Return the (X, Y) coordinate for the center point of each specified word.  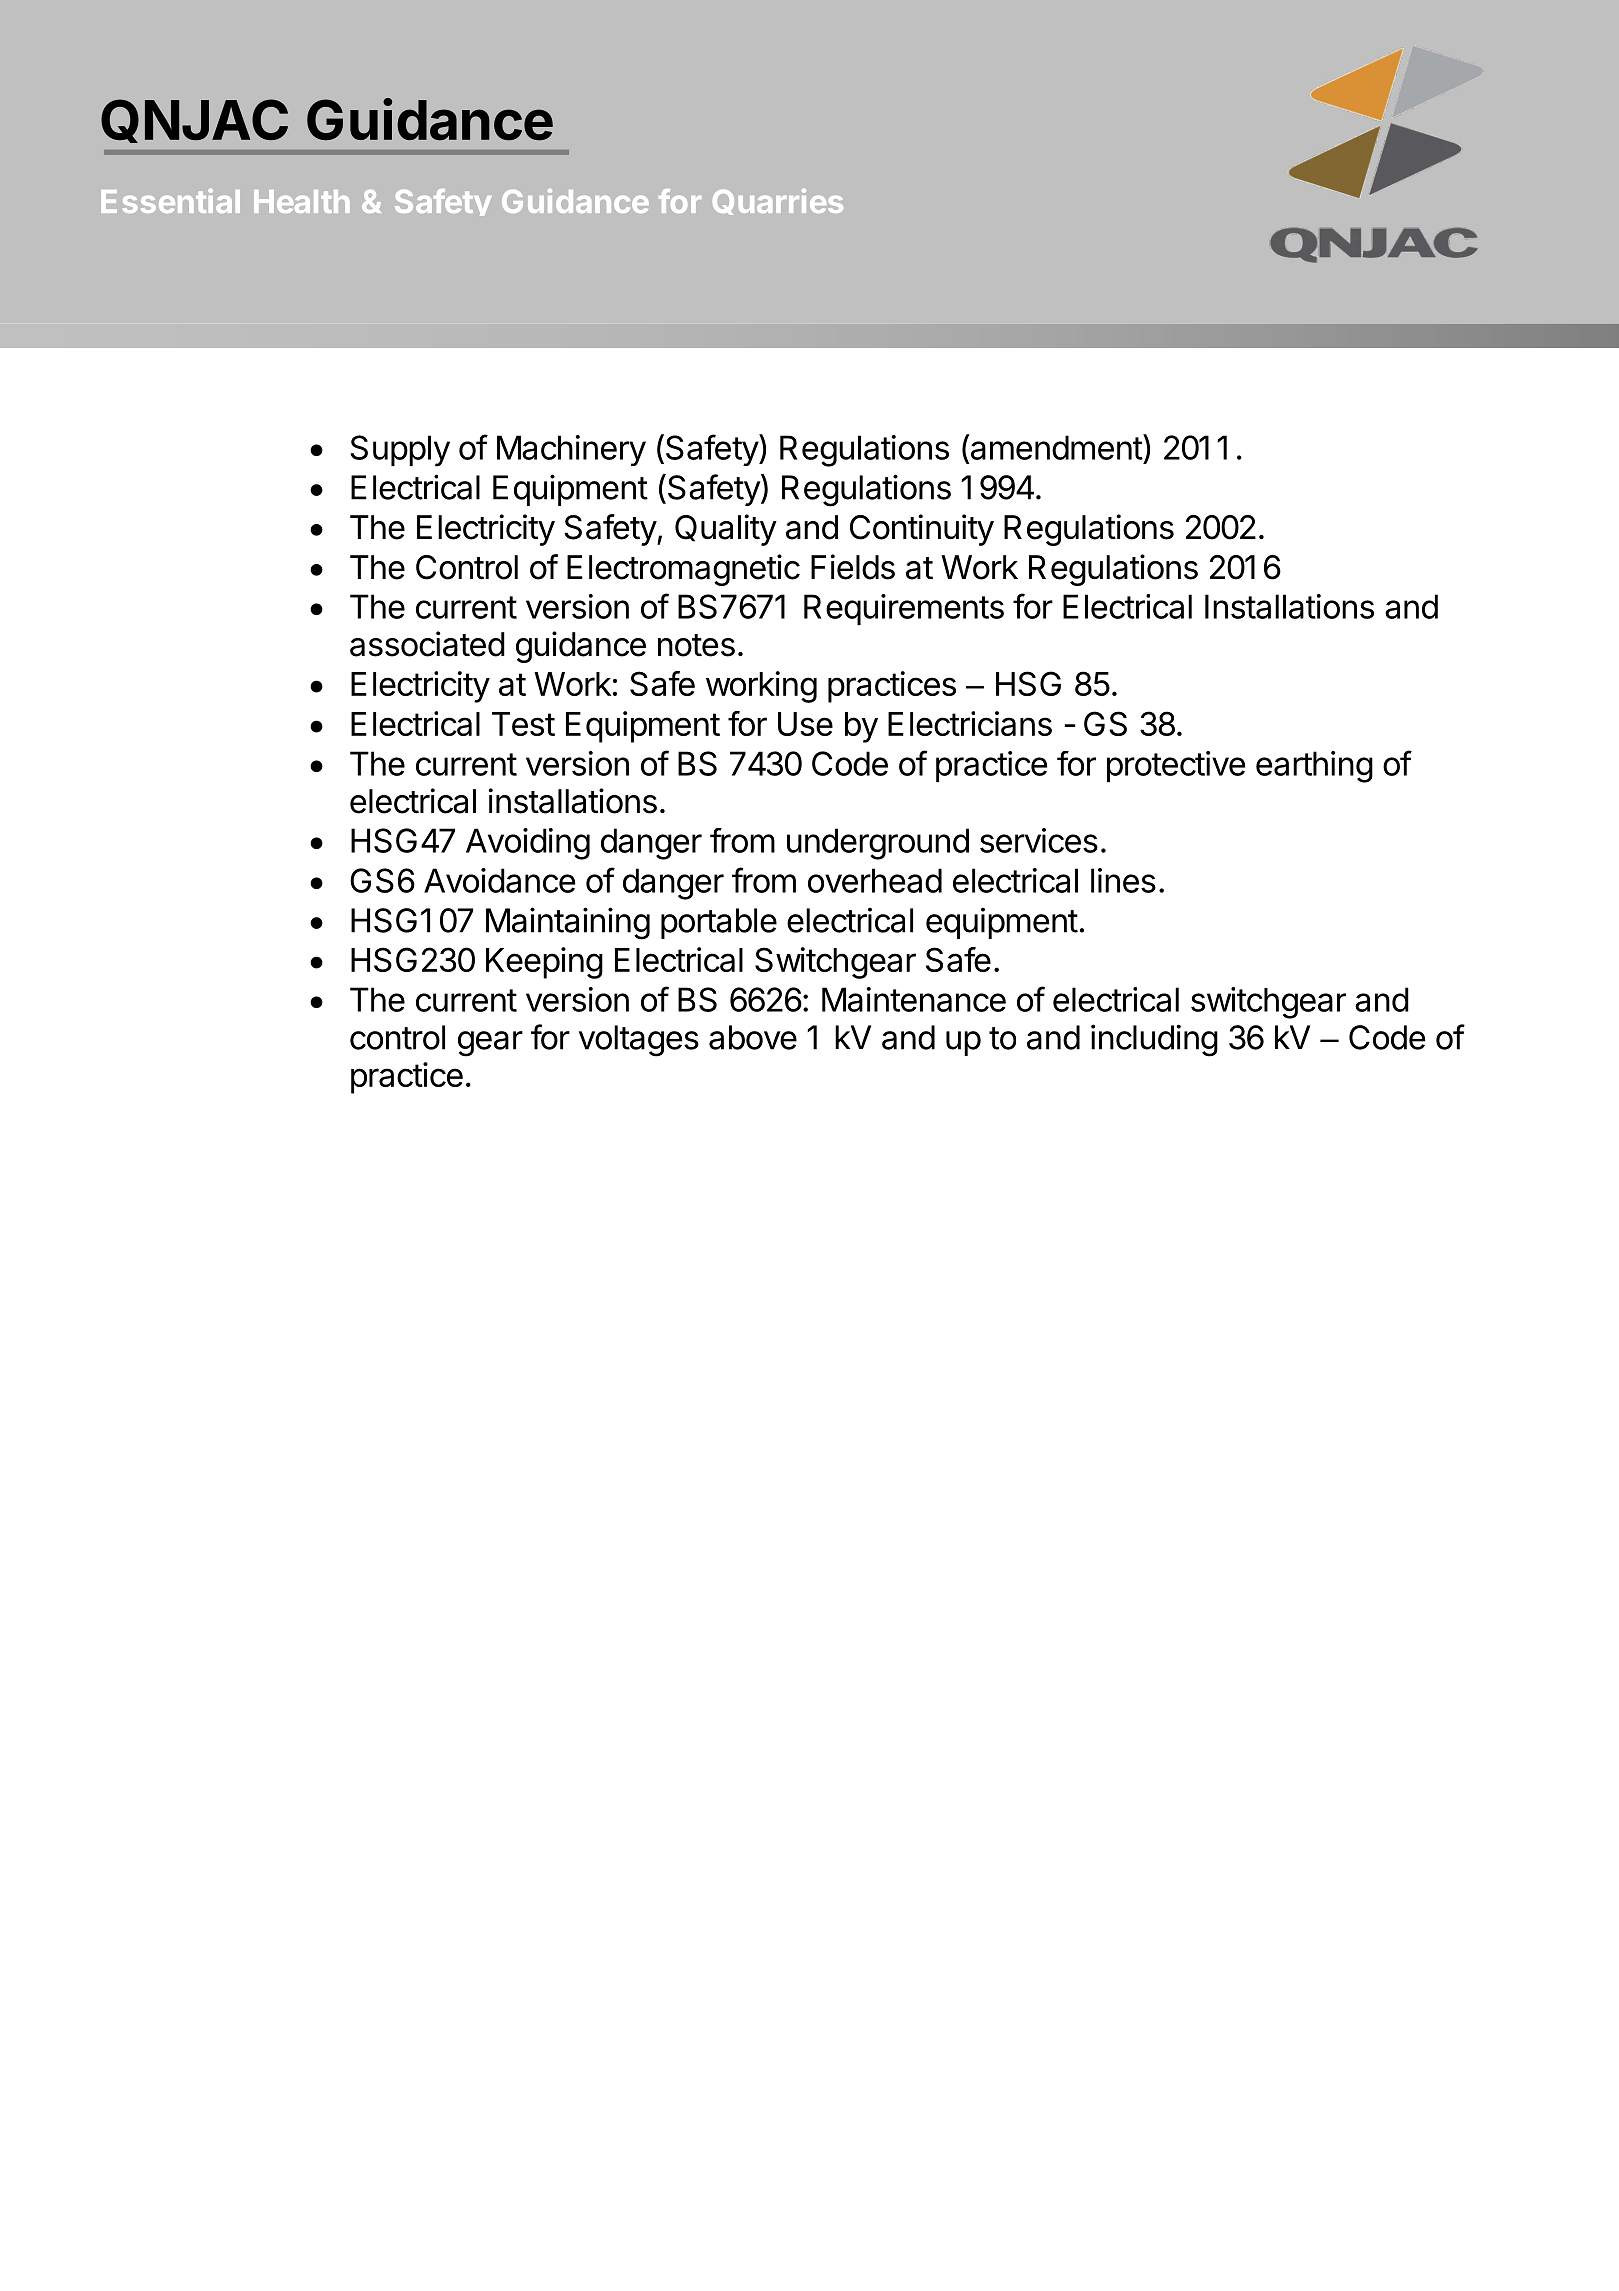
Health (302, 201)
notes (696, 645)
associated (427, 644)
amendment (1055, 448)
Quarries (778, 202)
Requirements (904, 609)
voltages (639, 1041)
